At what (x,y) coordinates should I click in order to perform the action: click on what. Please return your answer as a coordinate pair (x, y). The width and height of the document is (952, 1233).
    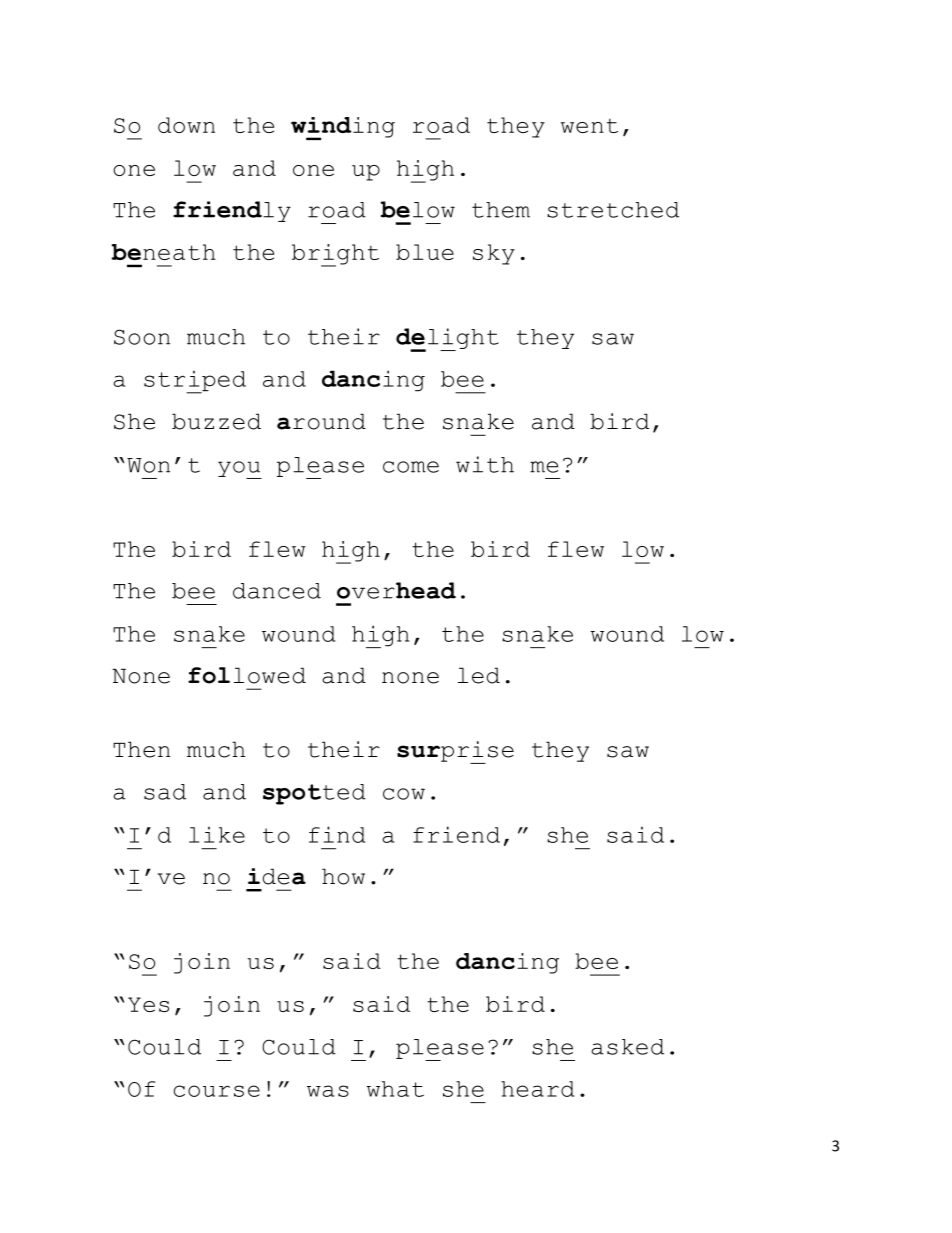
    Looking at the image, I should click on (395, 1089).
